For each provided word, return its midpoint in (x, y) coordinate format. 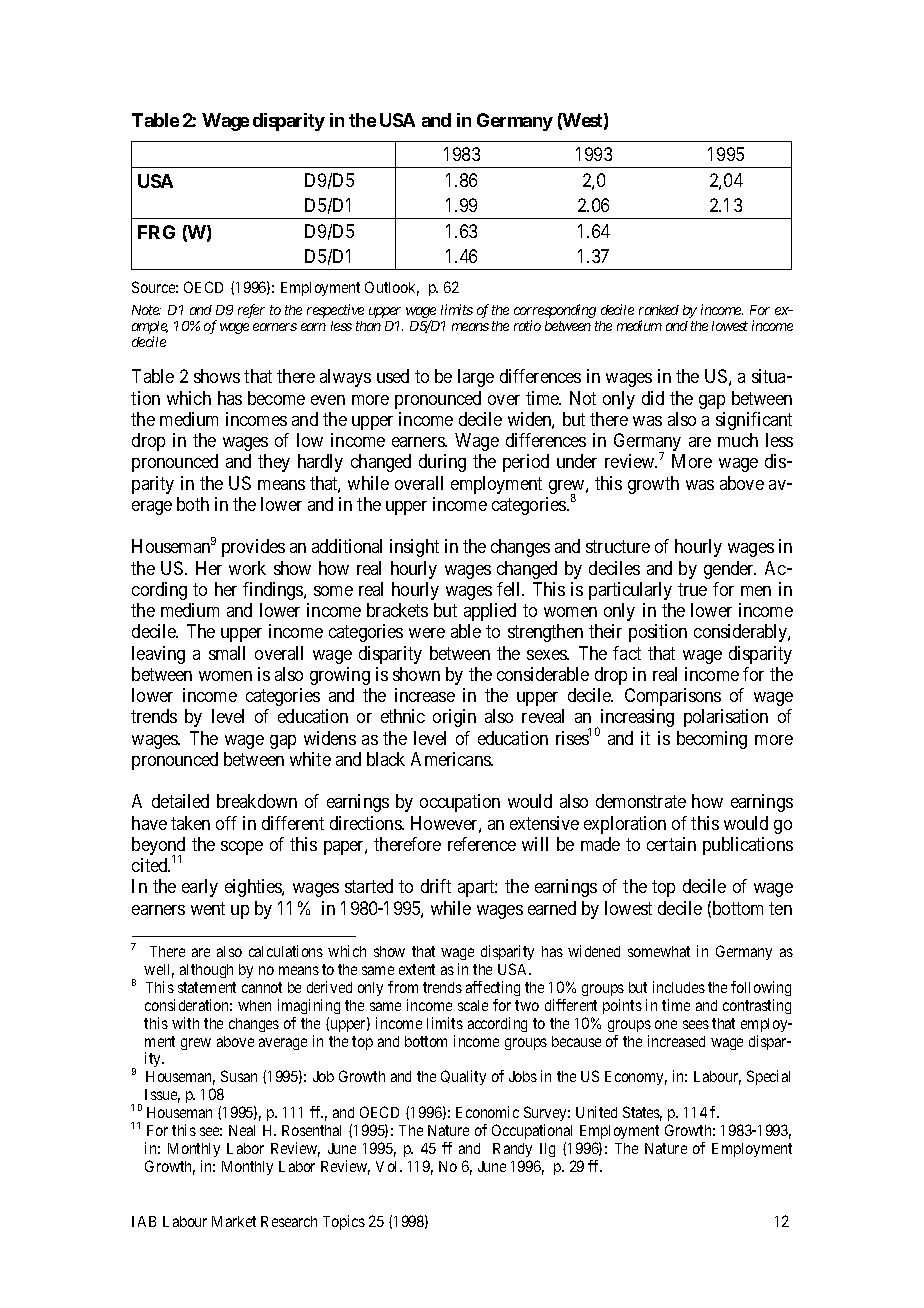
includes (679, 987)
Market (234, 1221)
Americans (451, 759)
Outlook (392, 288)
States (642, 1113)
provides (253, 548)
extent (417, 969)
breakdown (257, 801)
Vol (388, 1166)
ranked (659, 310)
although (206, 971)
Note (146, 310)
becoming (712, 740)
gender (730, 570)
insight (414, 548)
